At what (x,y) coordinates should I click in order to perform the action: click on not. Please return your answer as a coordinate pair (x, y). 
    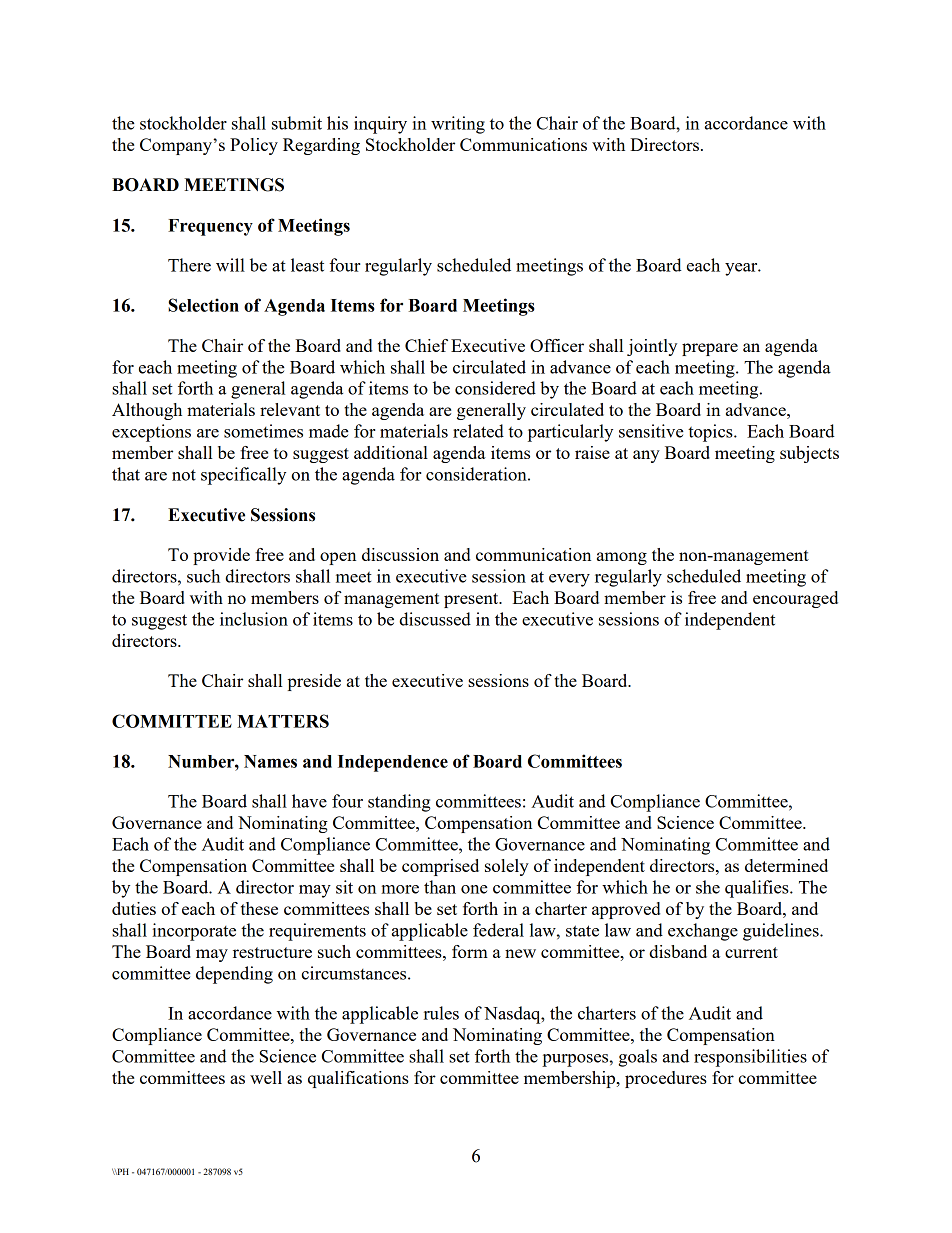
    Looking at the image, I should click on (184, 475).
